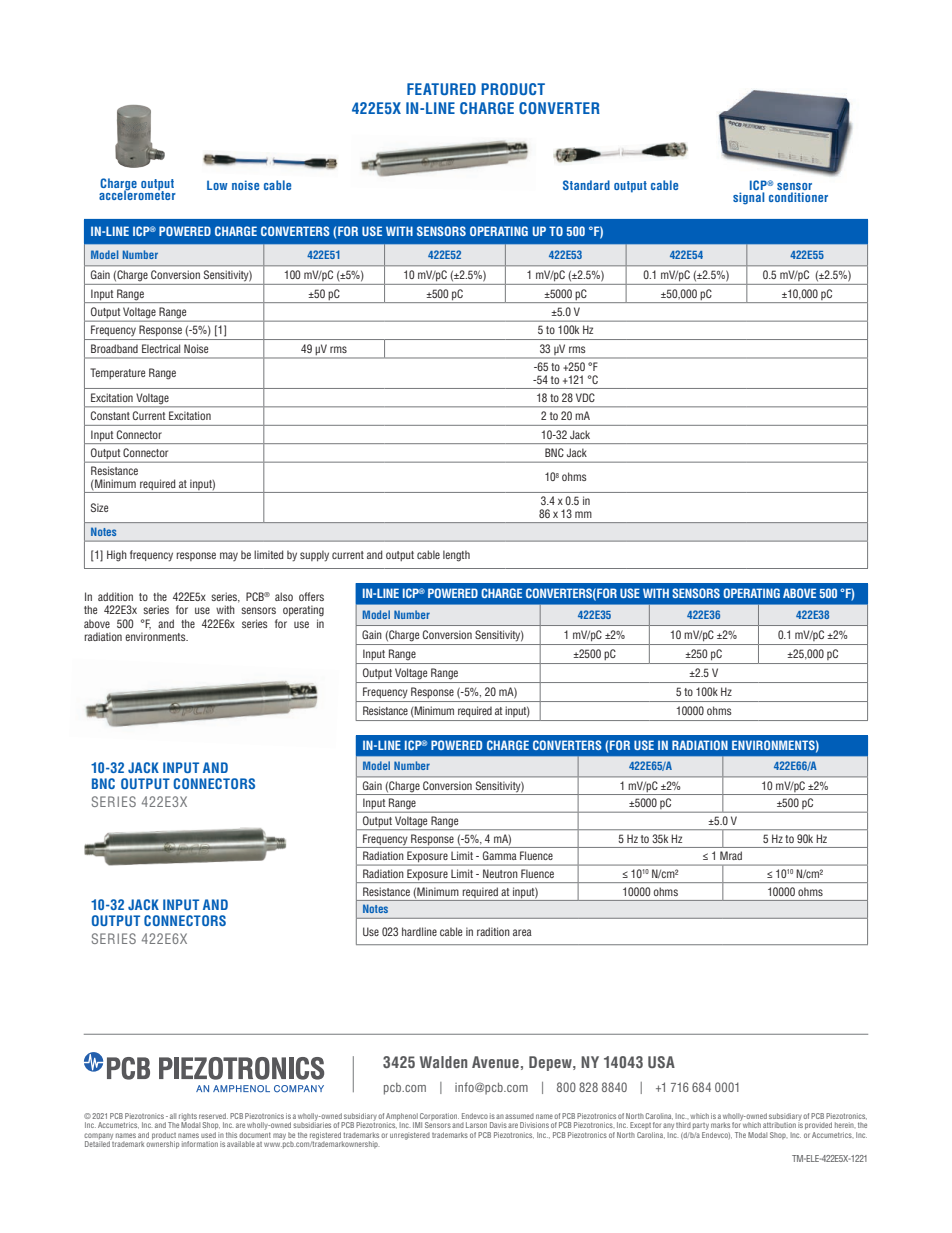  Describe the element at coordinates (522, 932) in the document. I see `area` at that location.
